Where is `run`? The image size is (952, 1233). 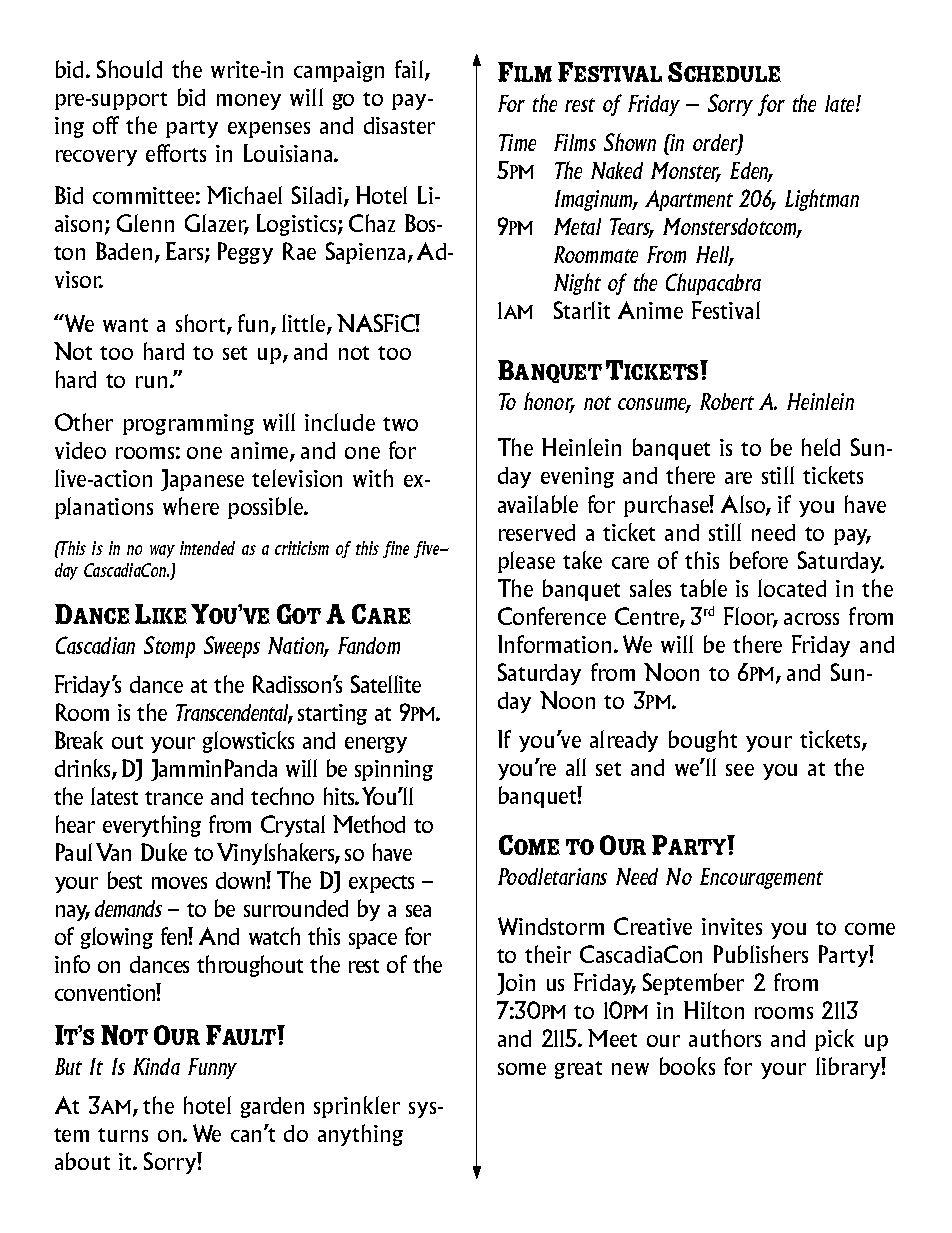 run is located at coordinates (151, 382).
